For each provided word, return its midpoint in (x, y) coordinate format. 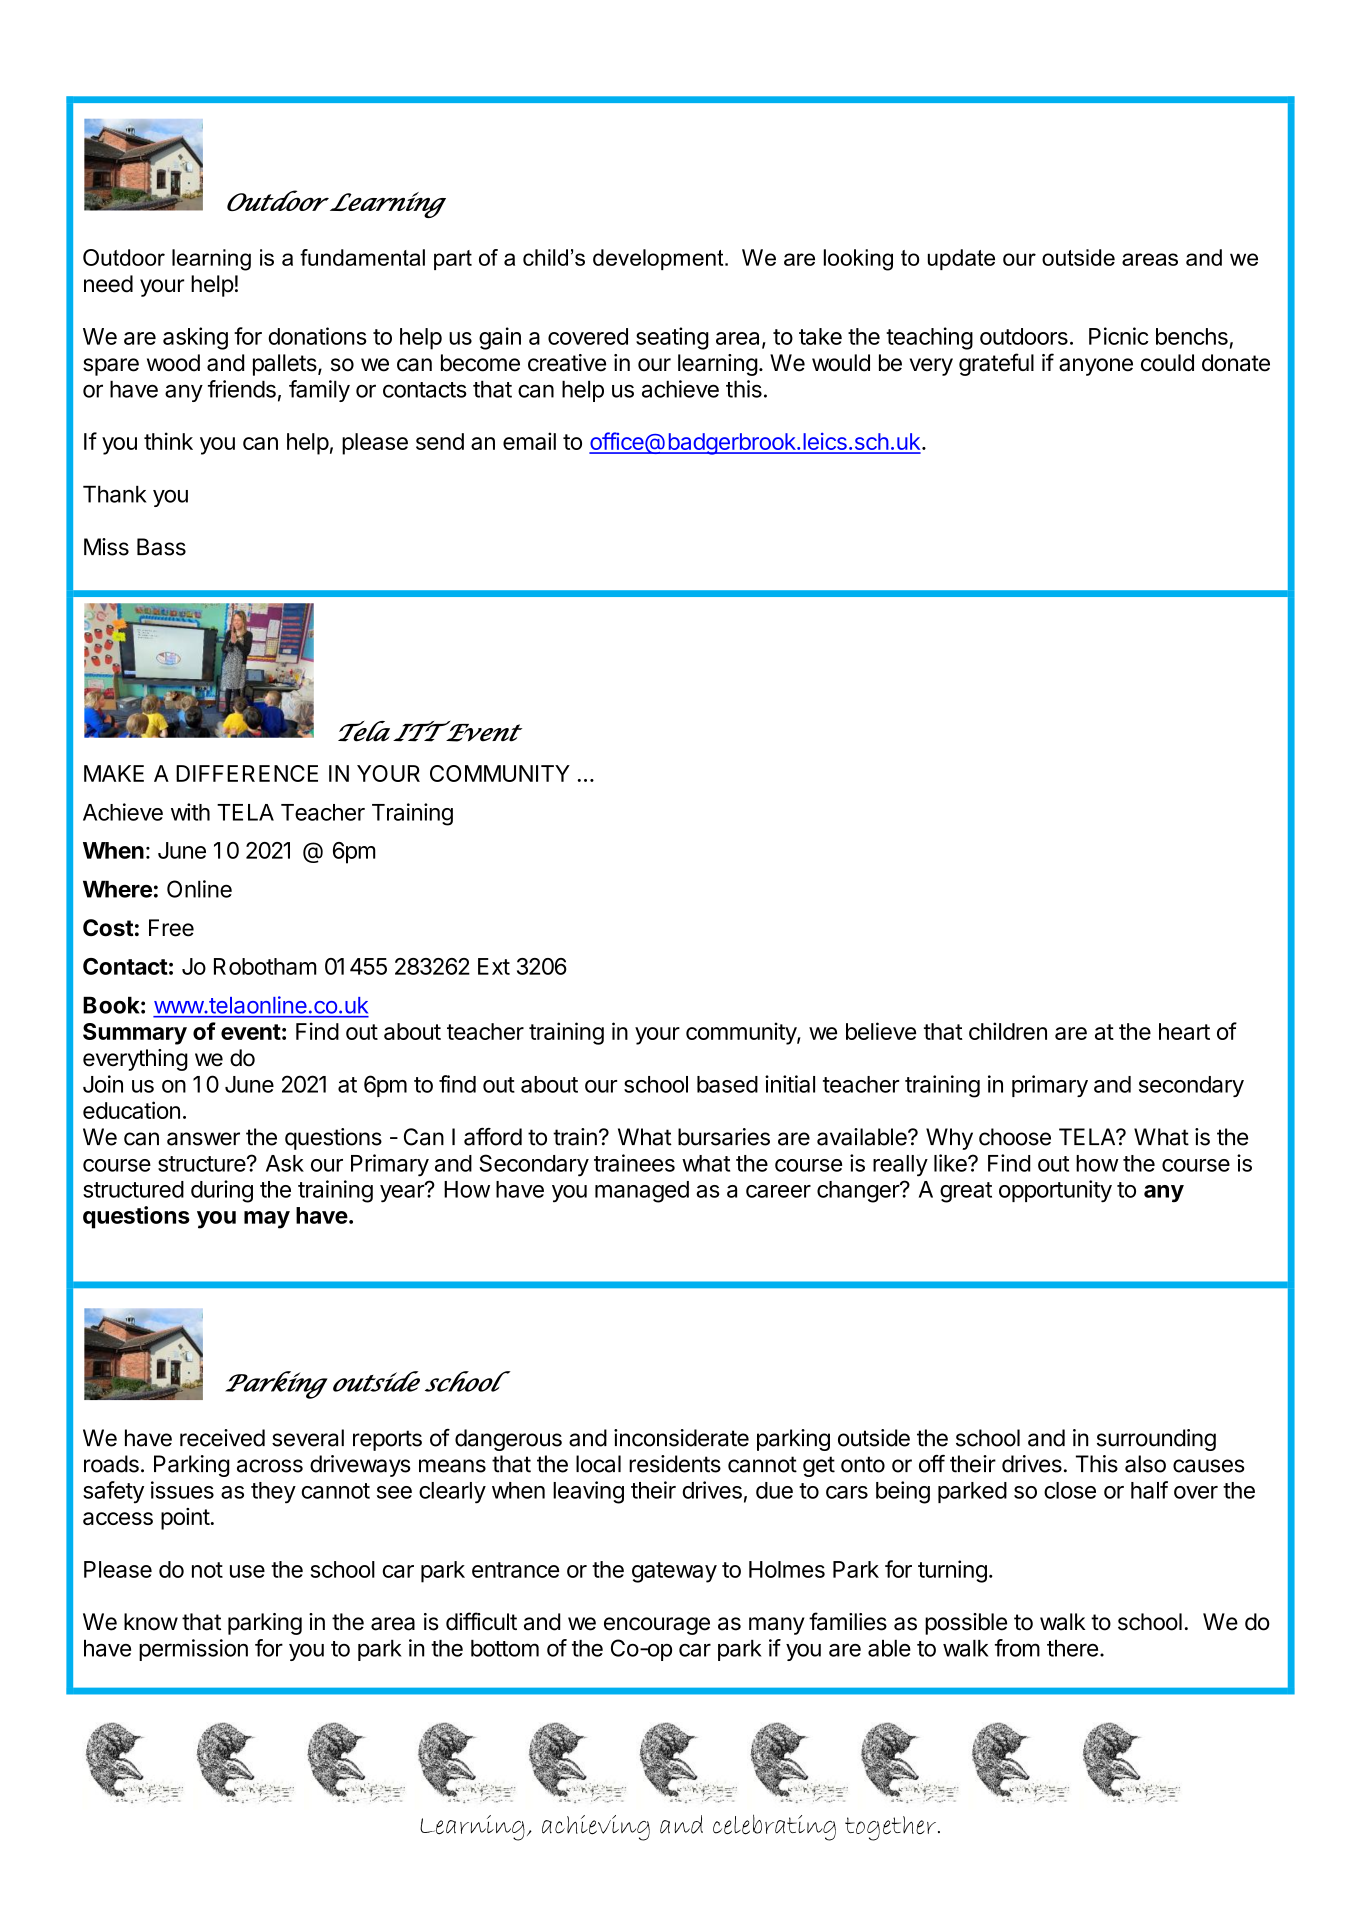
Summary (135, 1034)
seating (672, 338)
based (727, 1084)
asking (195, 338)
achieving (596, 1828)
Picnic (1118, 336)
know (151, 1622)
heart (1184, 1031)
